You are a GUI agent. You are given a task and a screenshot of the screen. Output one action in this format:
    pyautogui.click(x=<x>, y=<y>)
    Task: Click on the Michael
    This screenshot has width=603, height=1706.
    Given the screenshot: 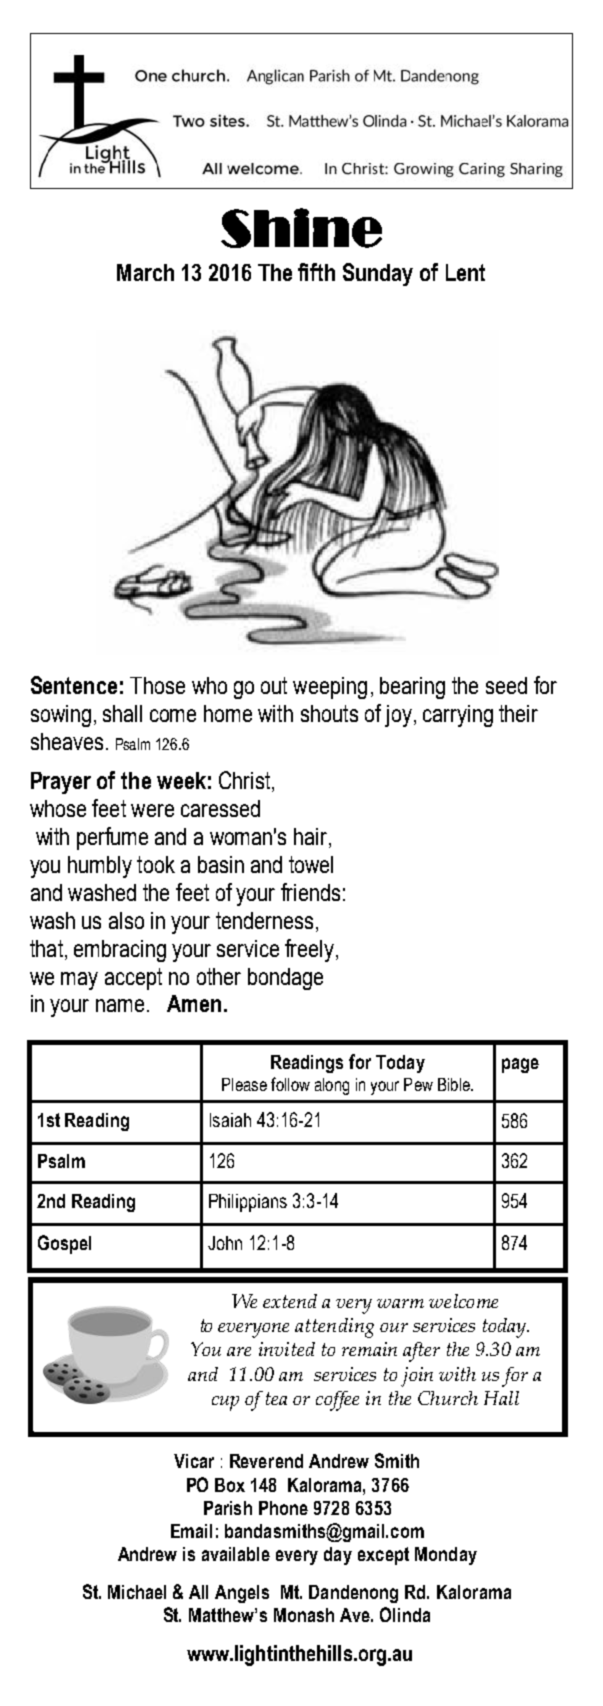 What is the action you would take?
    pyautogui.click(x=137, y=1592)
